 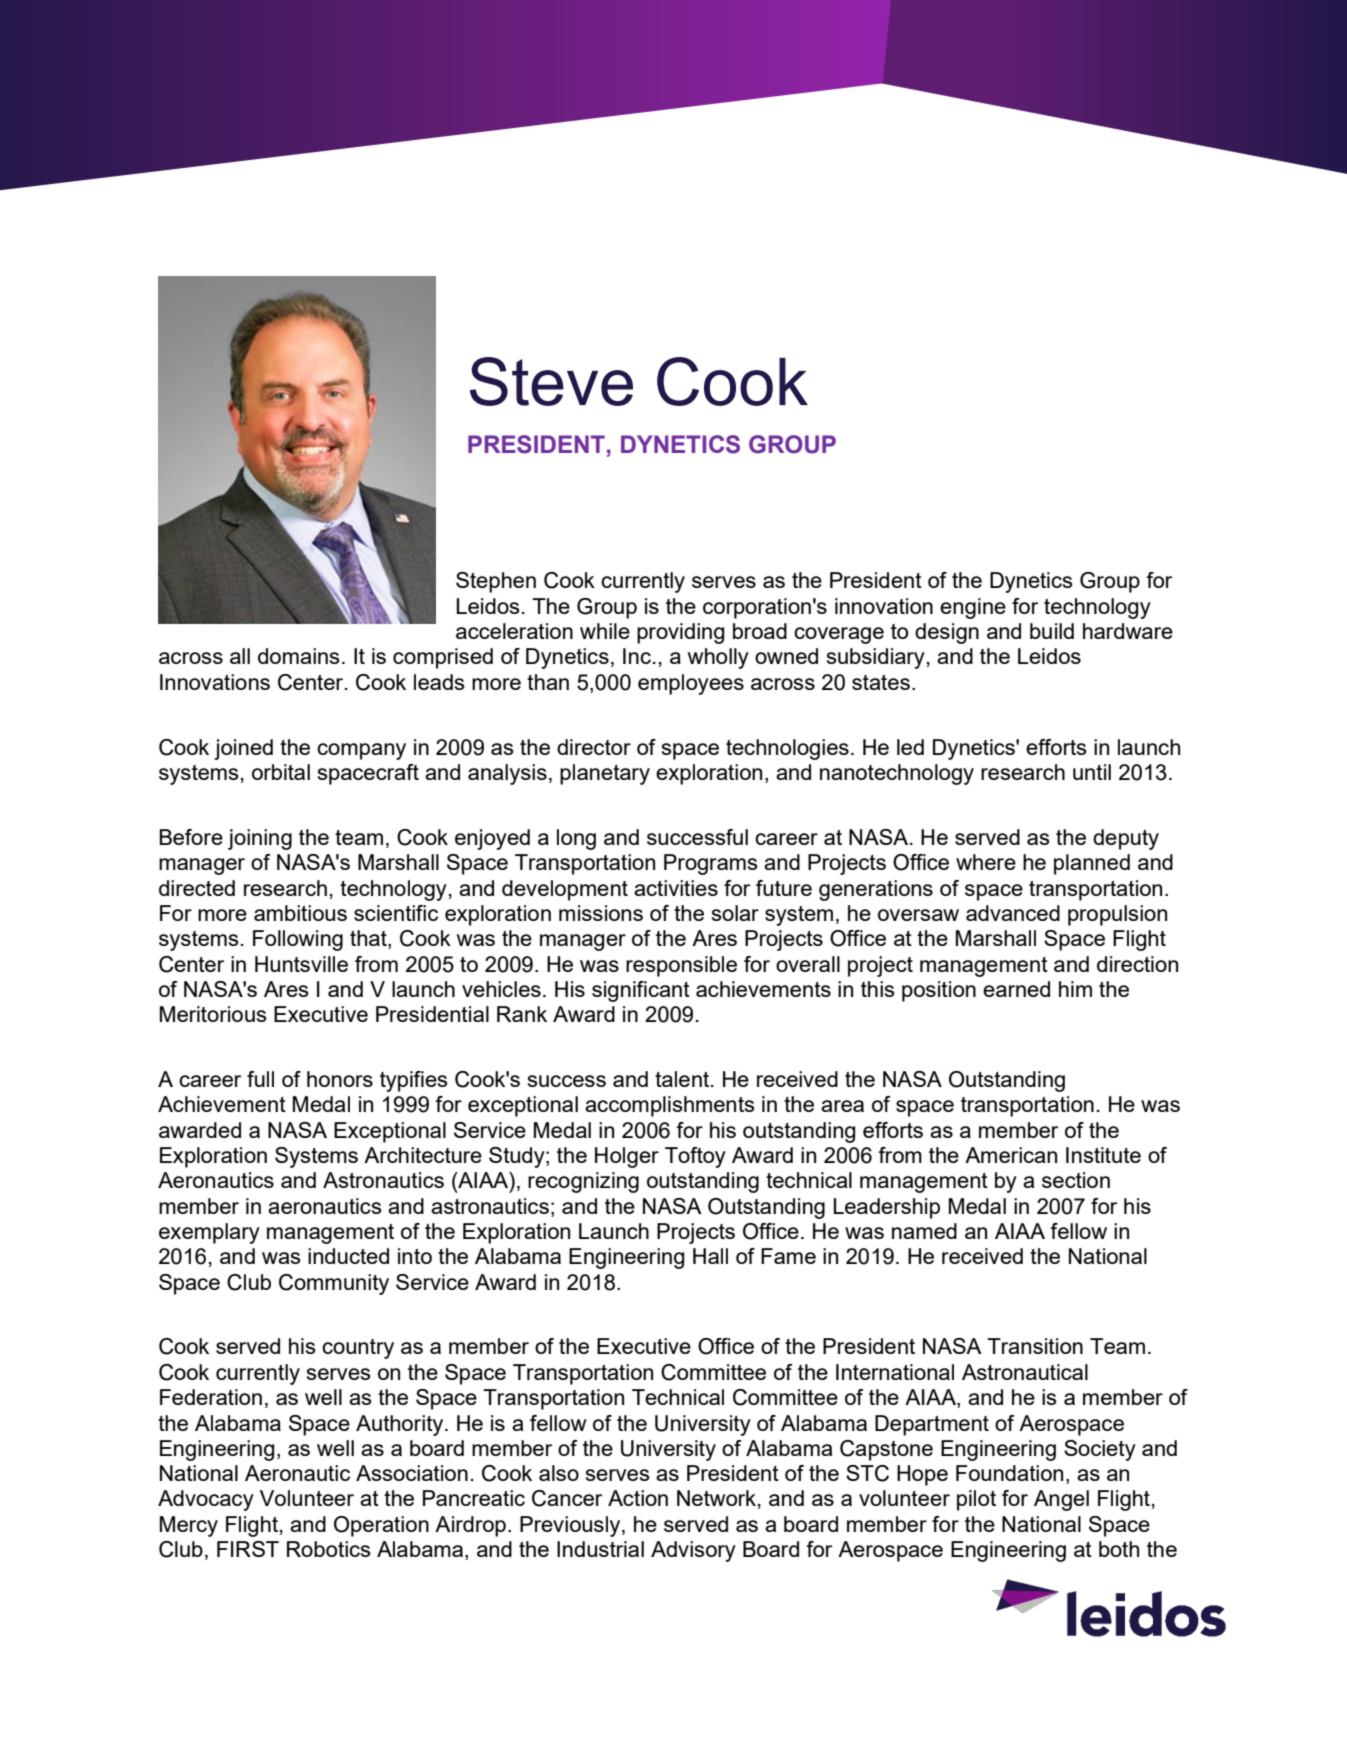 I want to click on named, so click(x=924, y=1231).
